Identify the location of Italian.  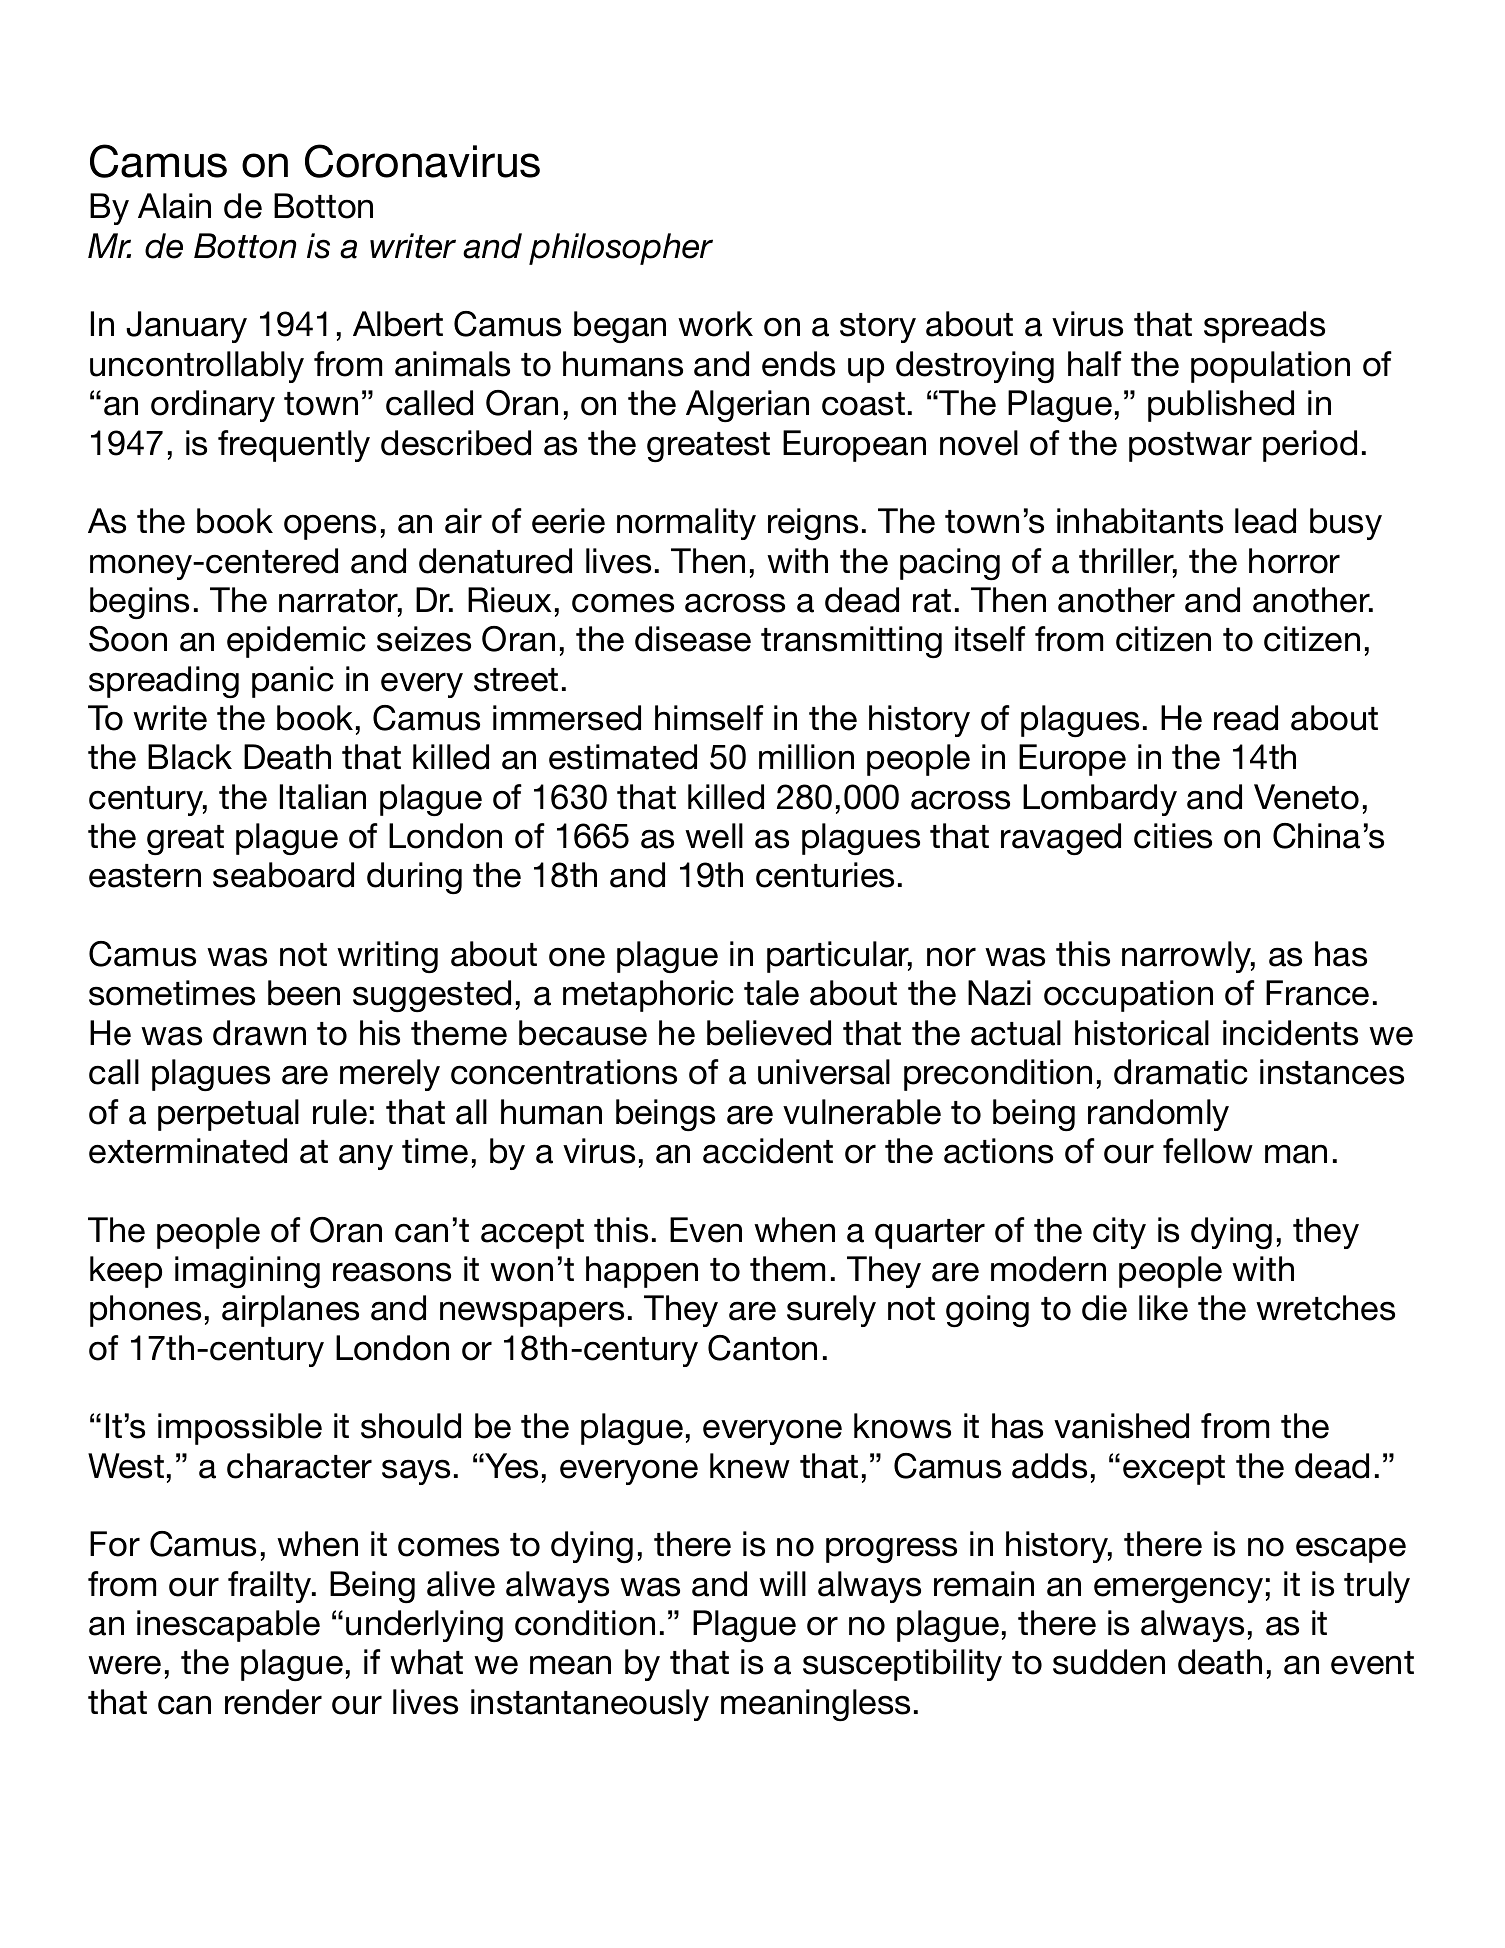
(323, 797).
